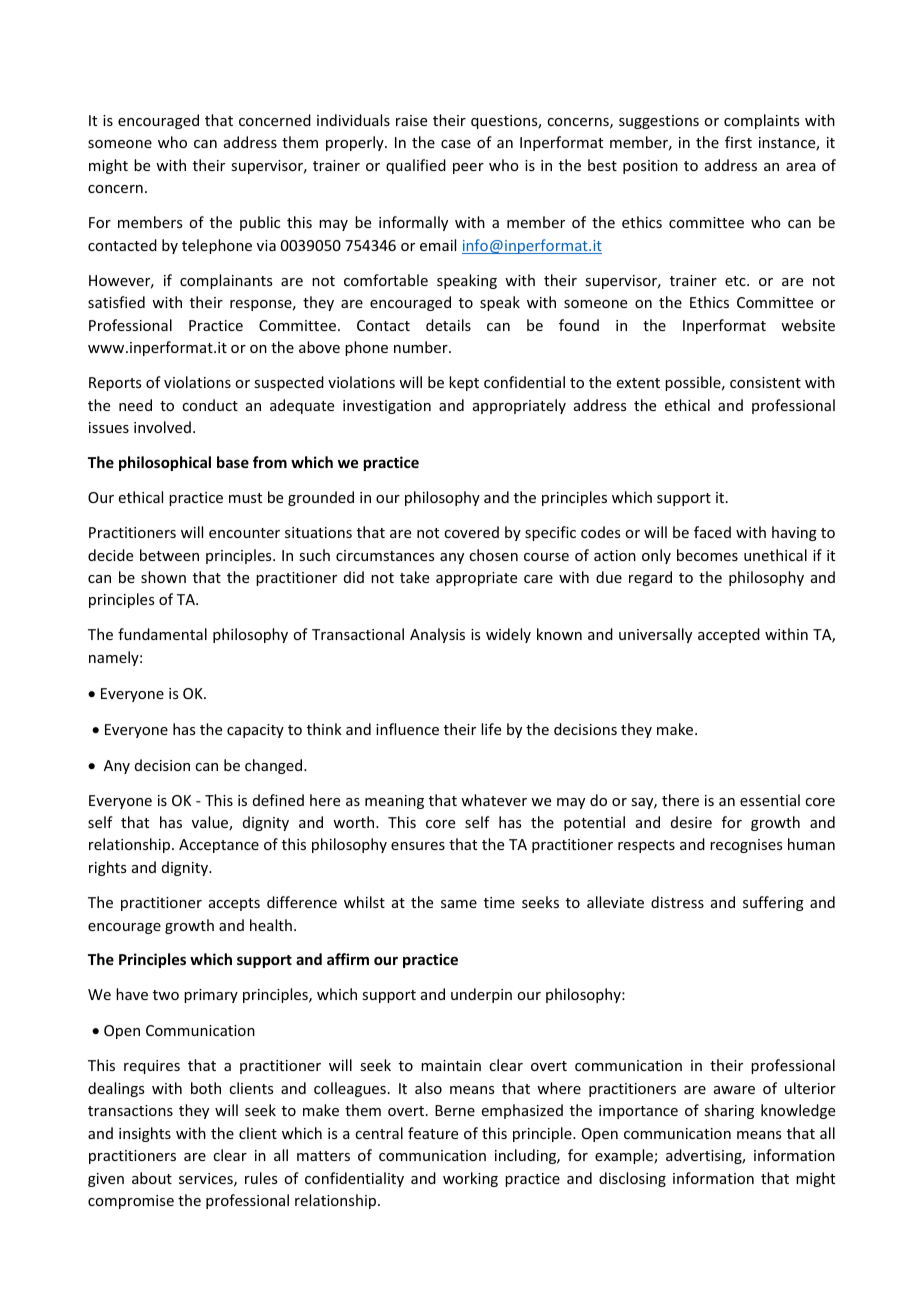 Image resolution: width=924 pixels, height=1308 pixels. Describe the element at coordinates (219, 846) in the image. I see `Acceptance` at that location.
